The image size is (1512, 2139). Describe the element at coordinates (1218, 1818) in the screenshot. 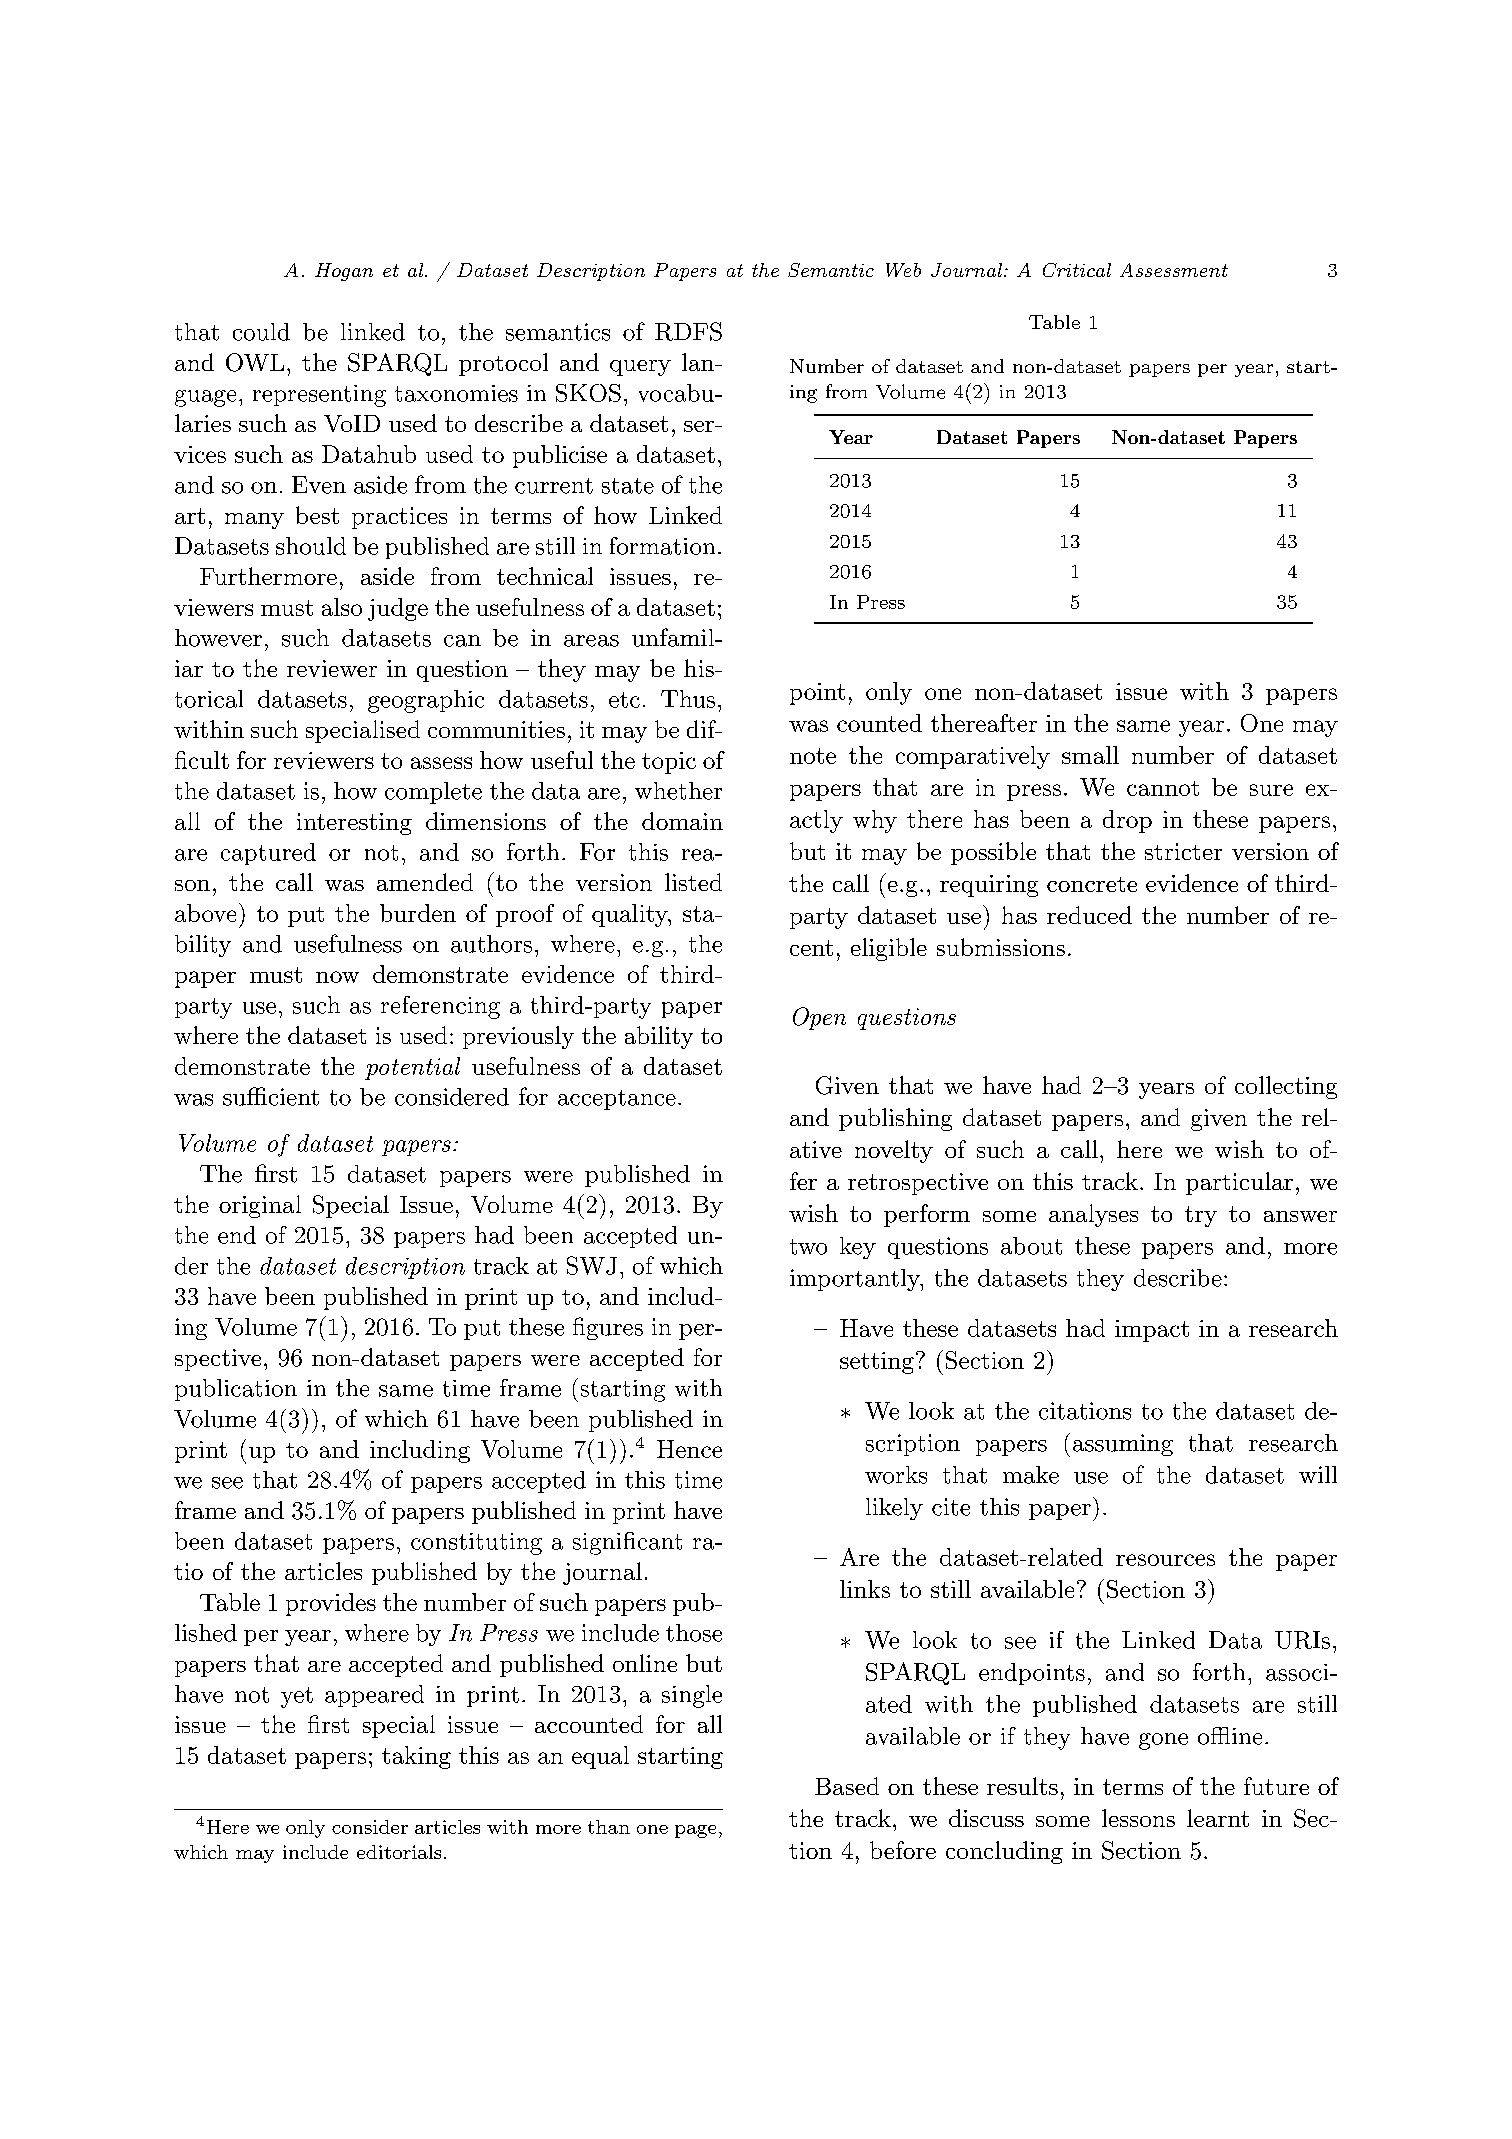

I see `learnt` at that location.
